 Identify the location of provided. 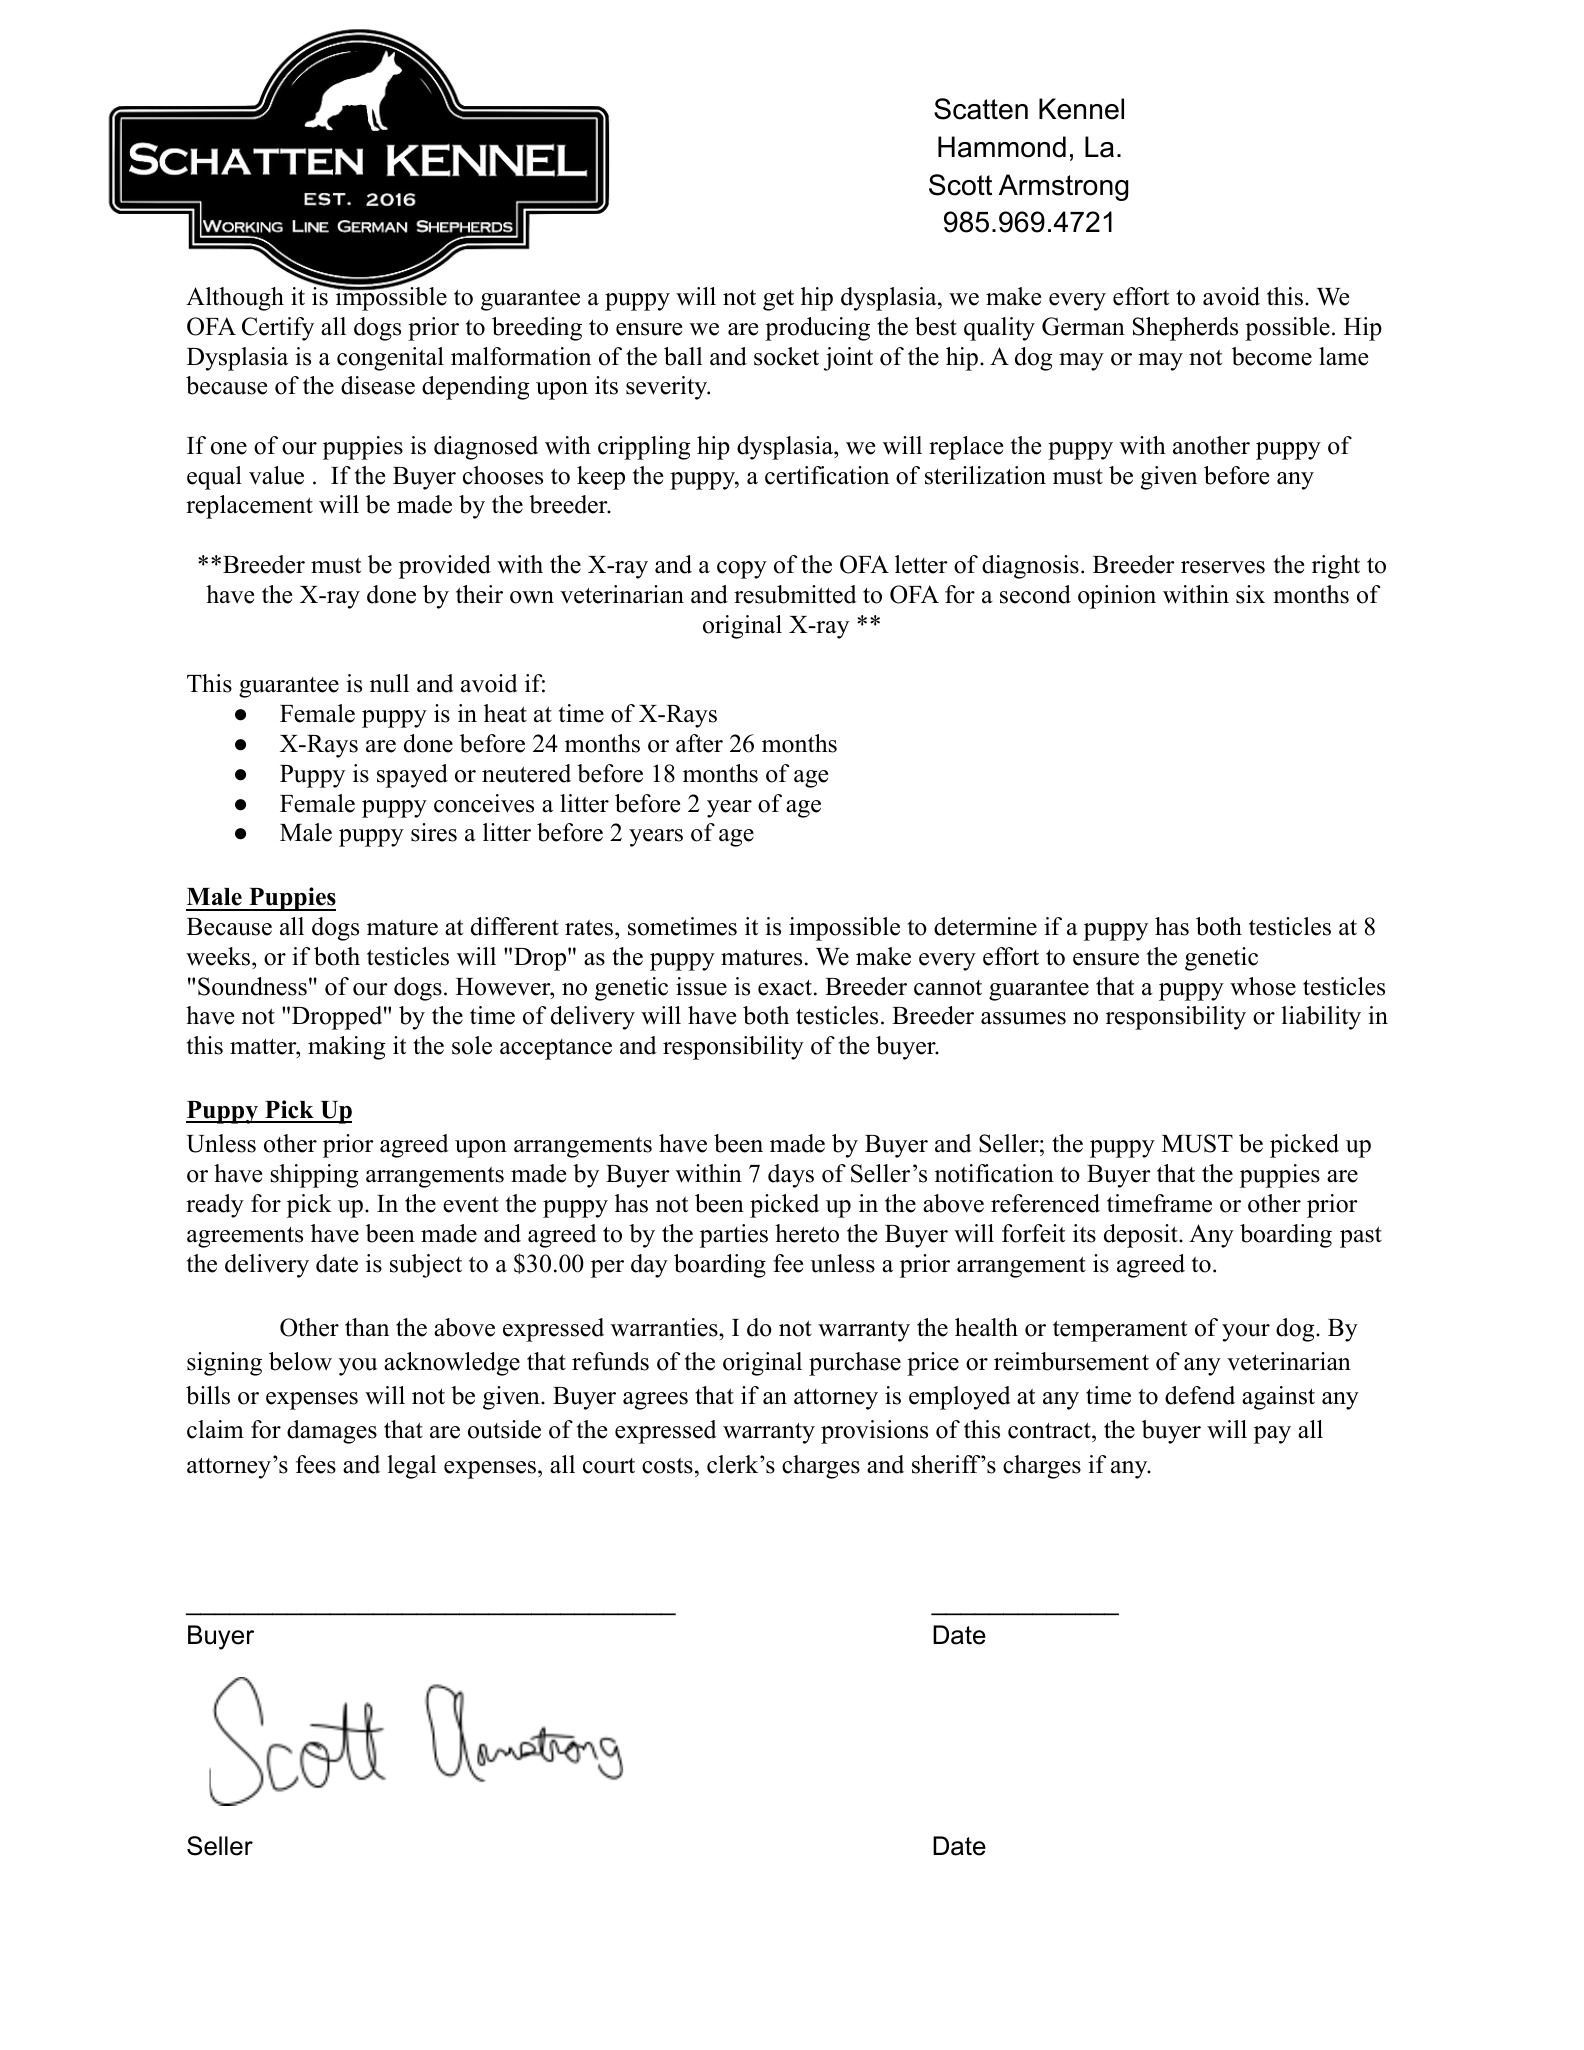
(445, 567).
